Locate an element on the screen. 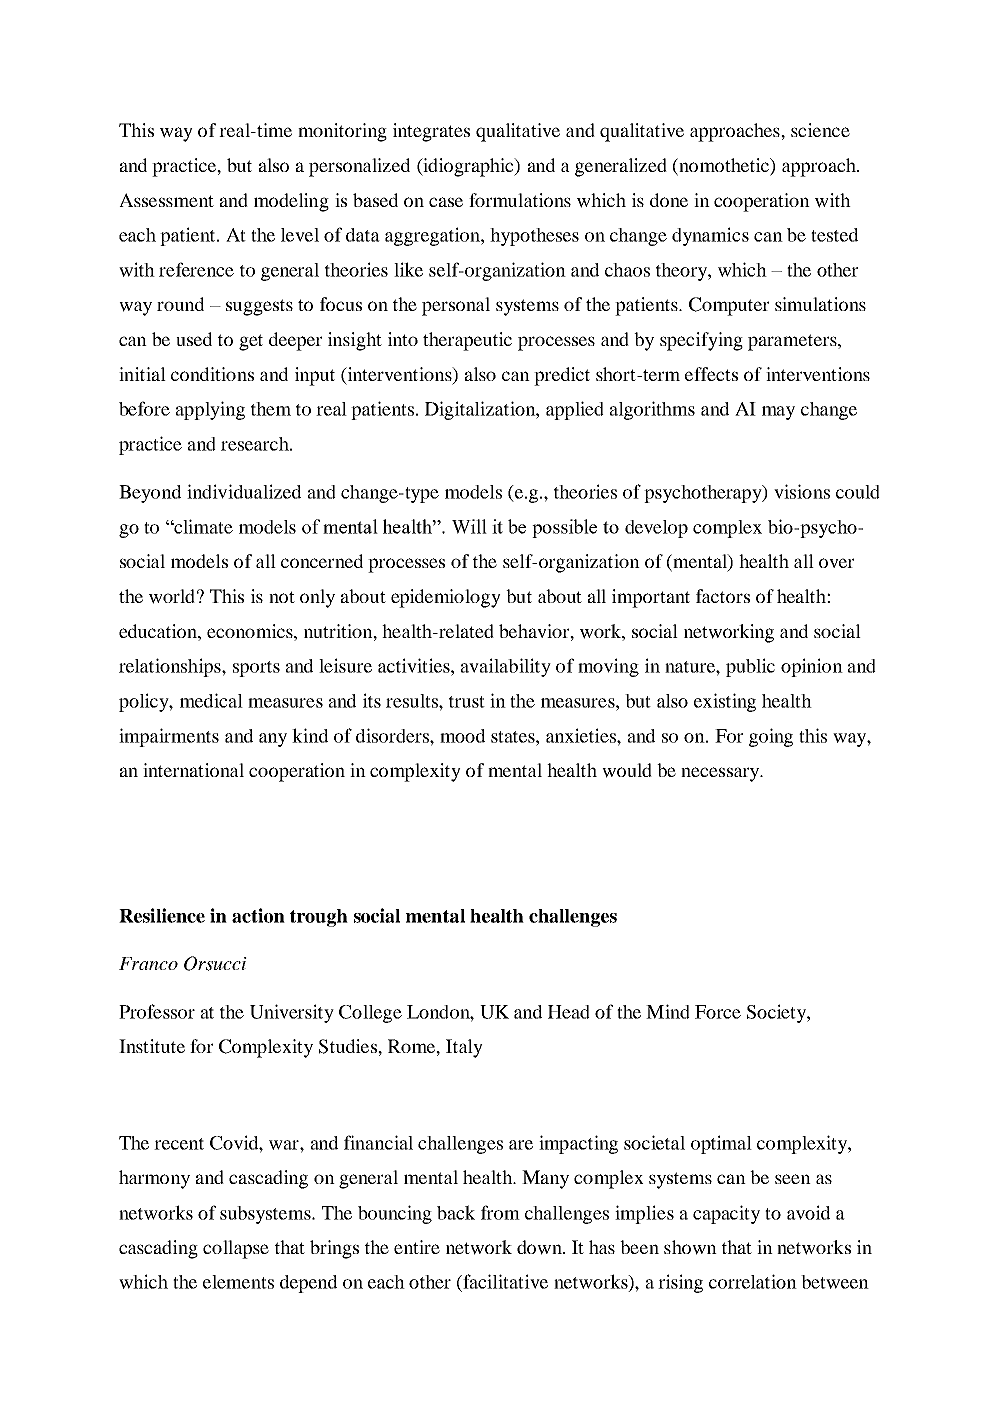 The width and height of the screenshot is (1000, 1415). medical is located at coordinates (211, 700).
